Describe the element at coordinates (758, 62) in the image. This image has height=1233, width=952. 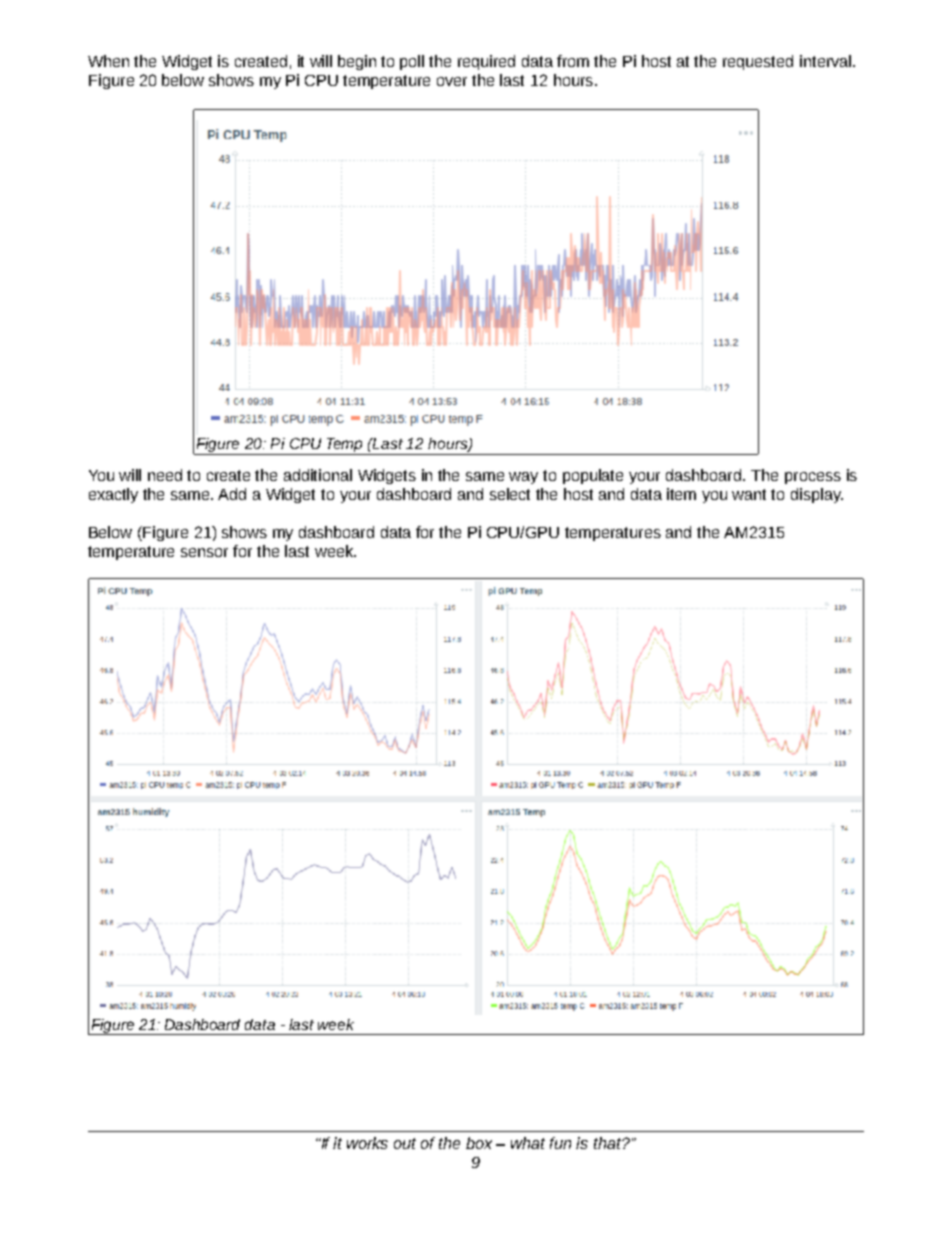
I see `requested` at that location.
